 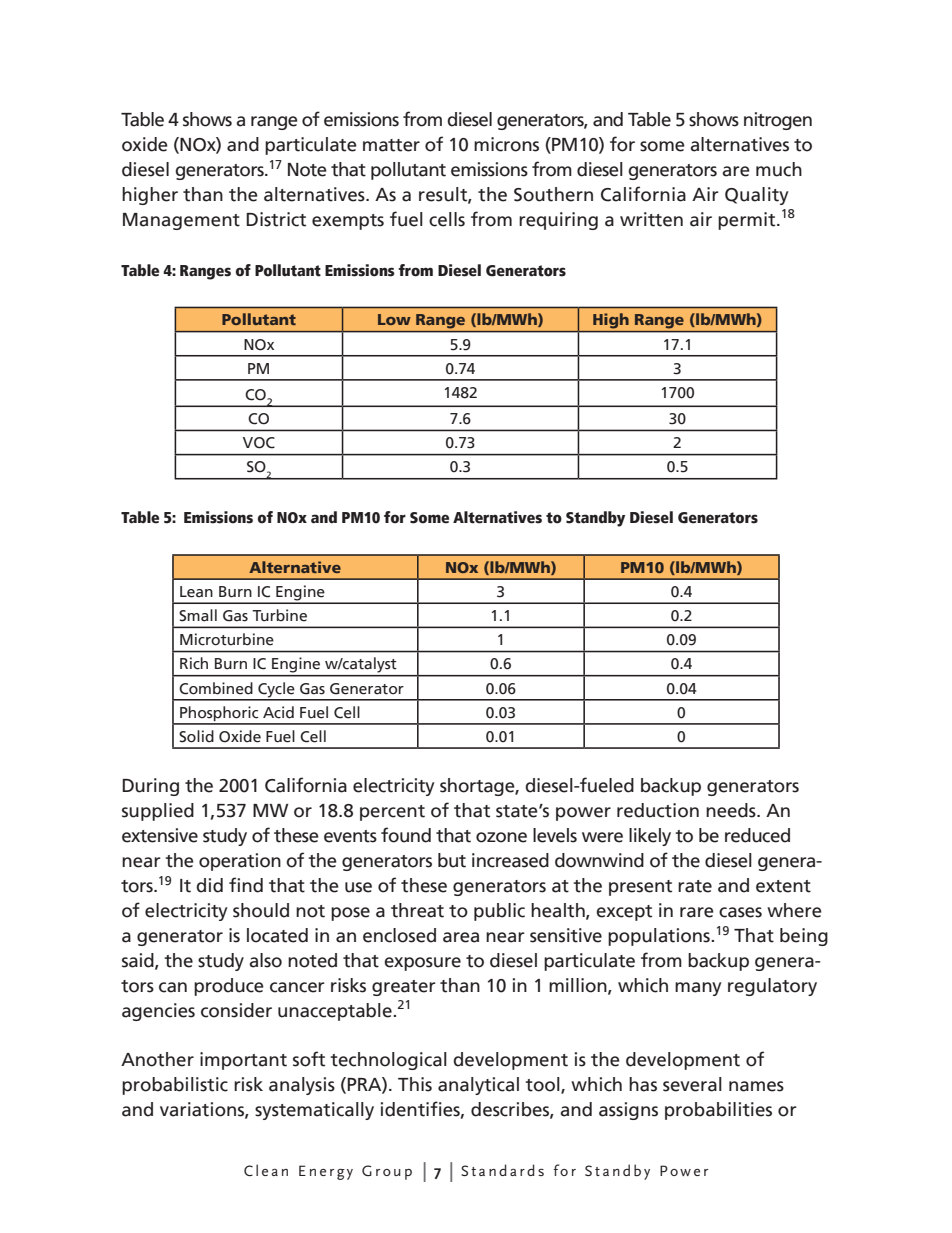 I want to click on District, so click(x=276, y=219).
